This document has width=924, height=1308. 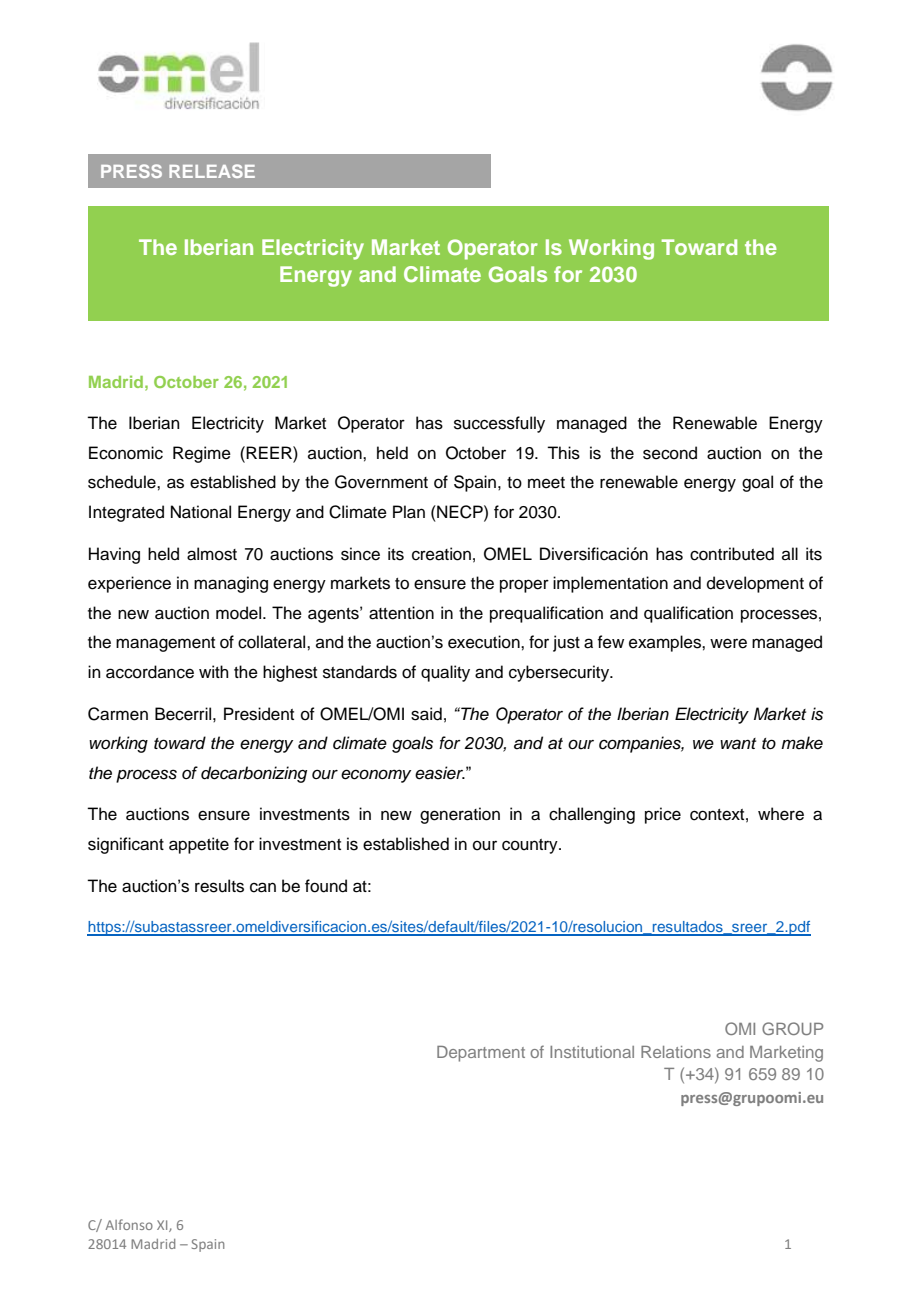 What do you see at coordinates (460, 815) in the document?
I see `generation` at bounding box center [460, 815].
